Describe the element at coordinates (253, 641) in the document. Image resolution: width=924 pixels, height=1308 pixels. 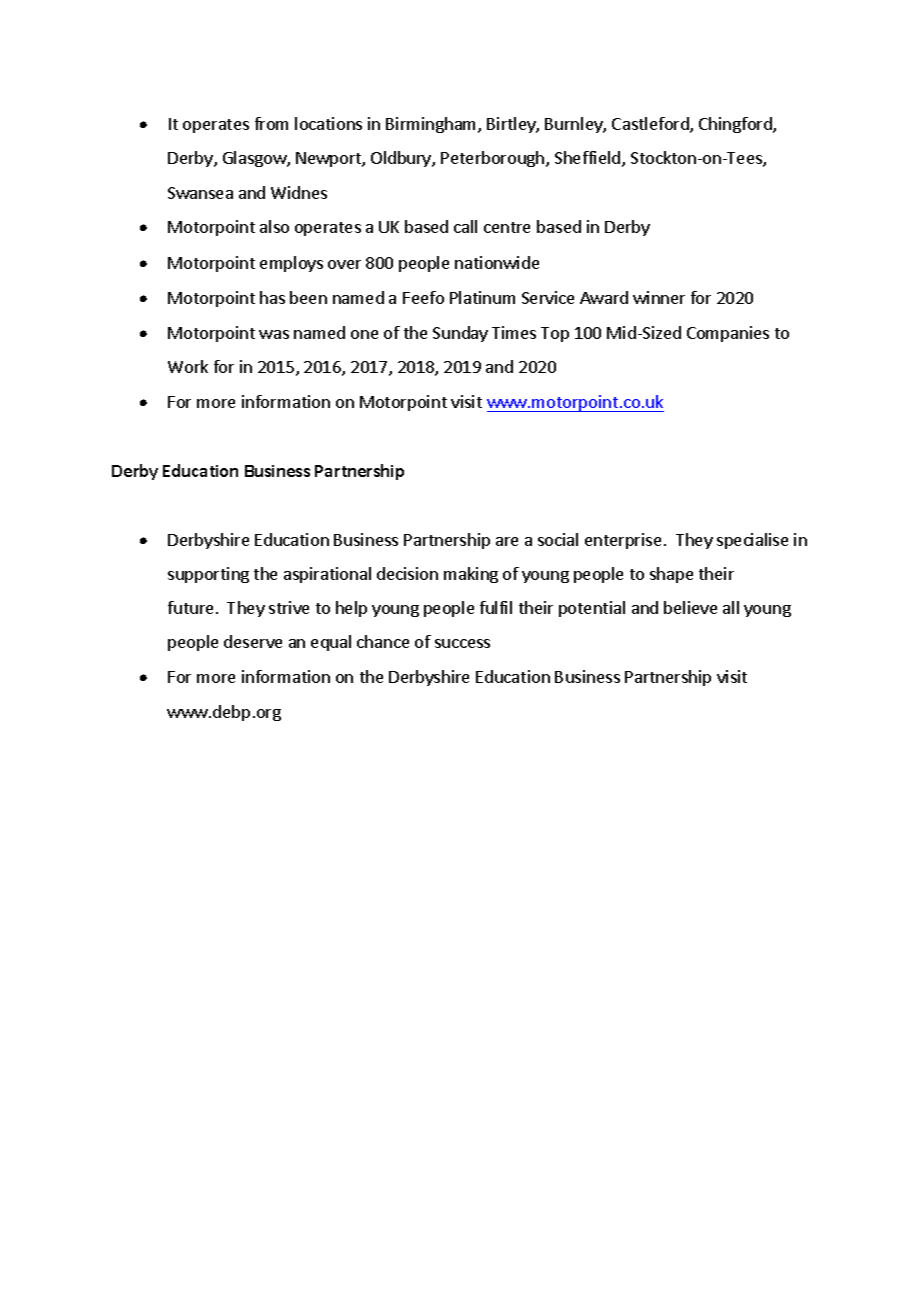
I see `deserve` at that location.
